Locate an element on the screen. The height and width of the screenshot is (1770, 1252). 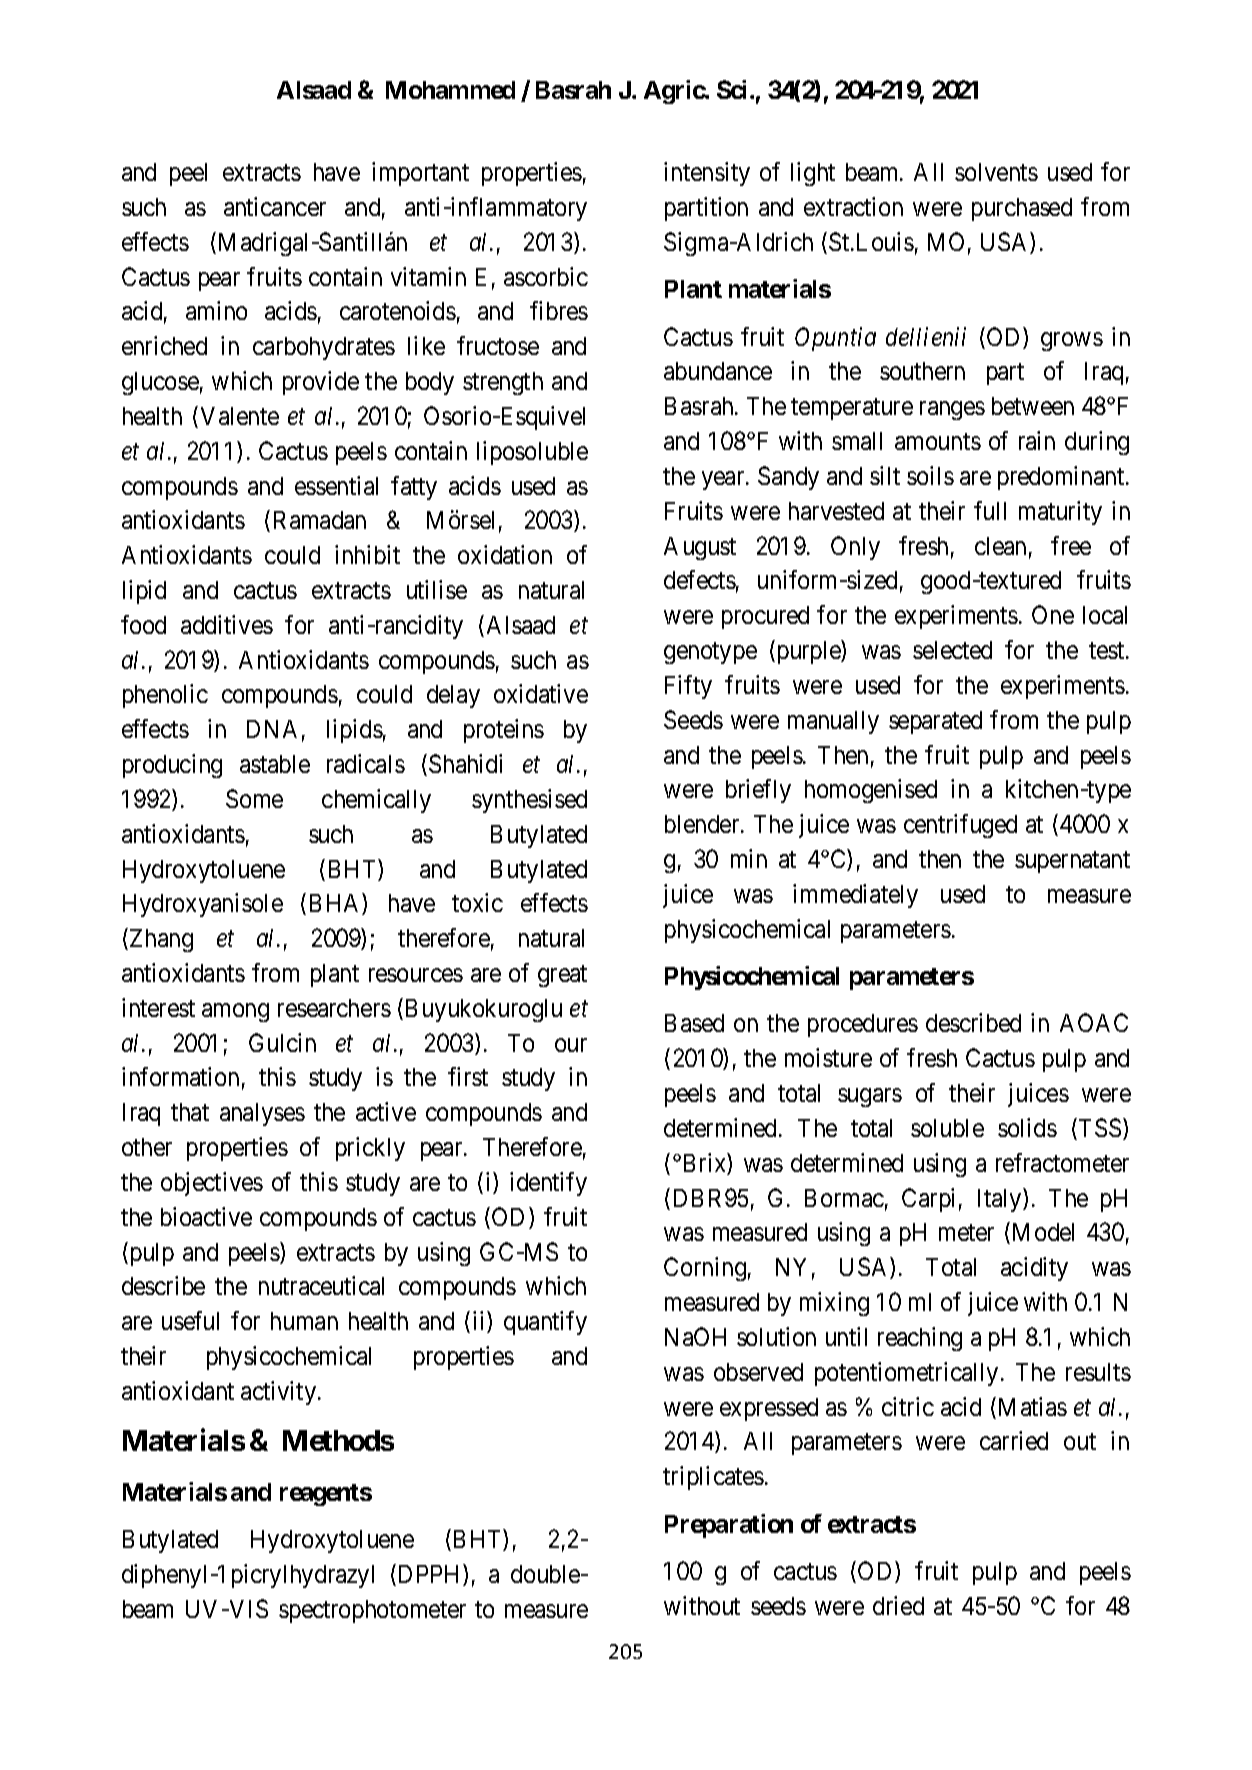
blender is located at coordinates (703, 824).
